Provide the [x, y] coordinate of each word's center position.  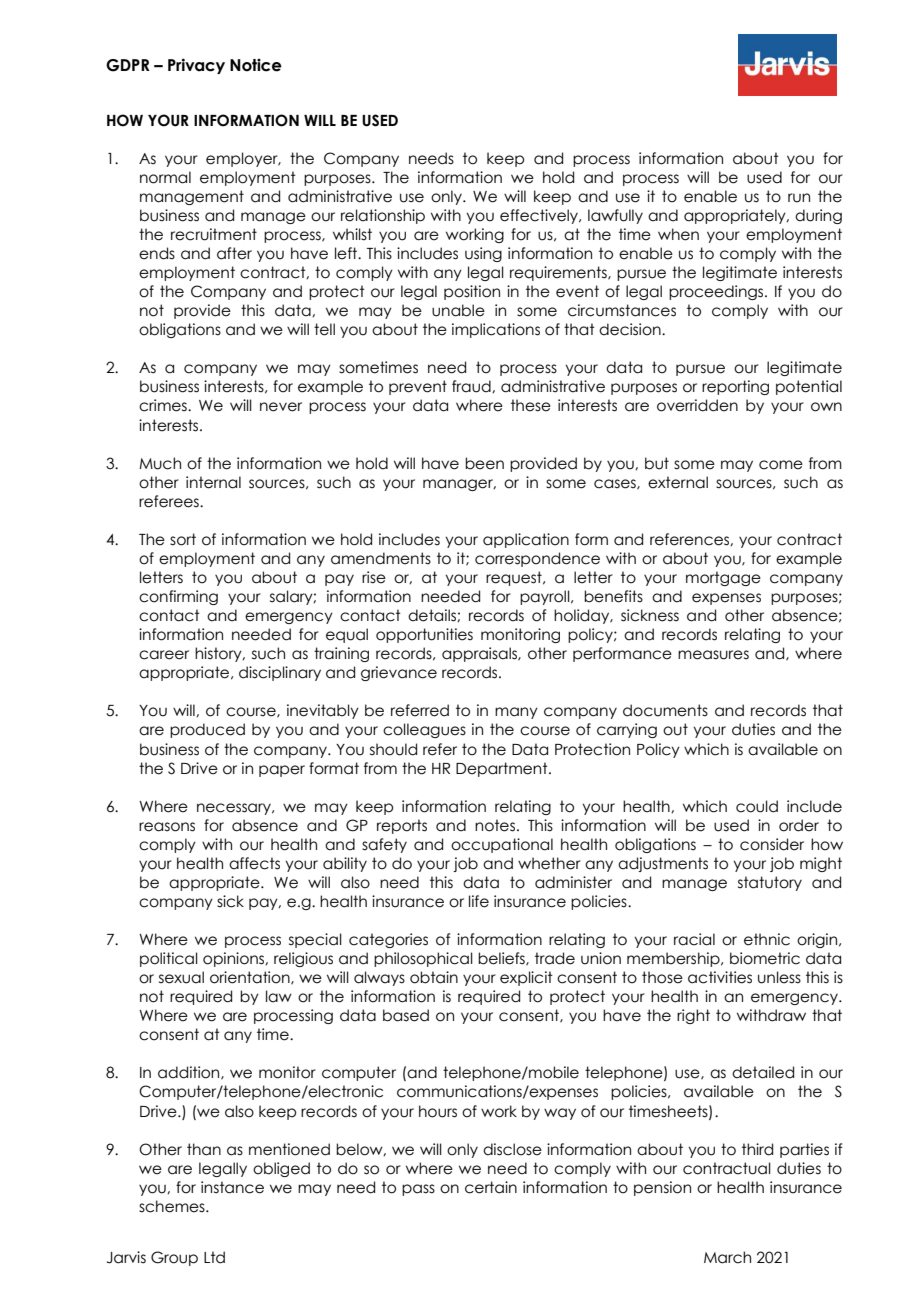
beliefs [502, 959]
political [169, 959]
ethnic [767, 939]
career [164, 655]
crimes [164, 405]
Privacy [196, 66]
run [799, 198]
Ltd [214, 1257]
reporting [735, 387]
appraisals [480, 654]
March [727, 1257]
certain [491, 1187]
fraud [472, 386]
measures [713, 655]
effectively [540, 216]
